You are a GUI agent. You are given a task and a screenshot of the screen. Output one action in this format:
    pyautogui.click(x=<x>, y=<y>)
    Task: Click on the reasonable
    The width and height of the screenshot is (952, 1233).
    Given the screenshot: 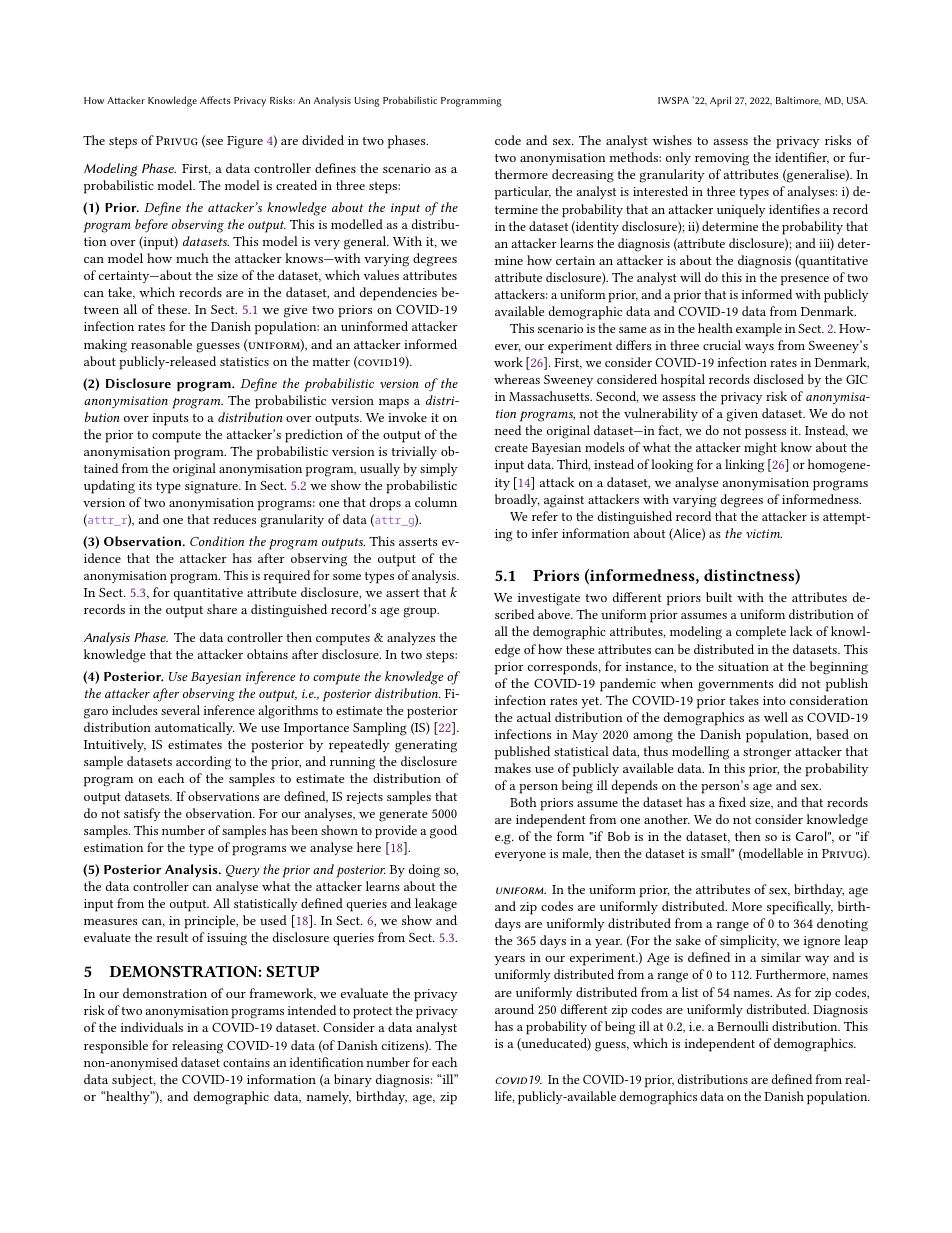 What is the action you would take?
    pyautogui.click(x=161, y=344)
